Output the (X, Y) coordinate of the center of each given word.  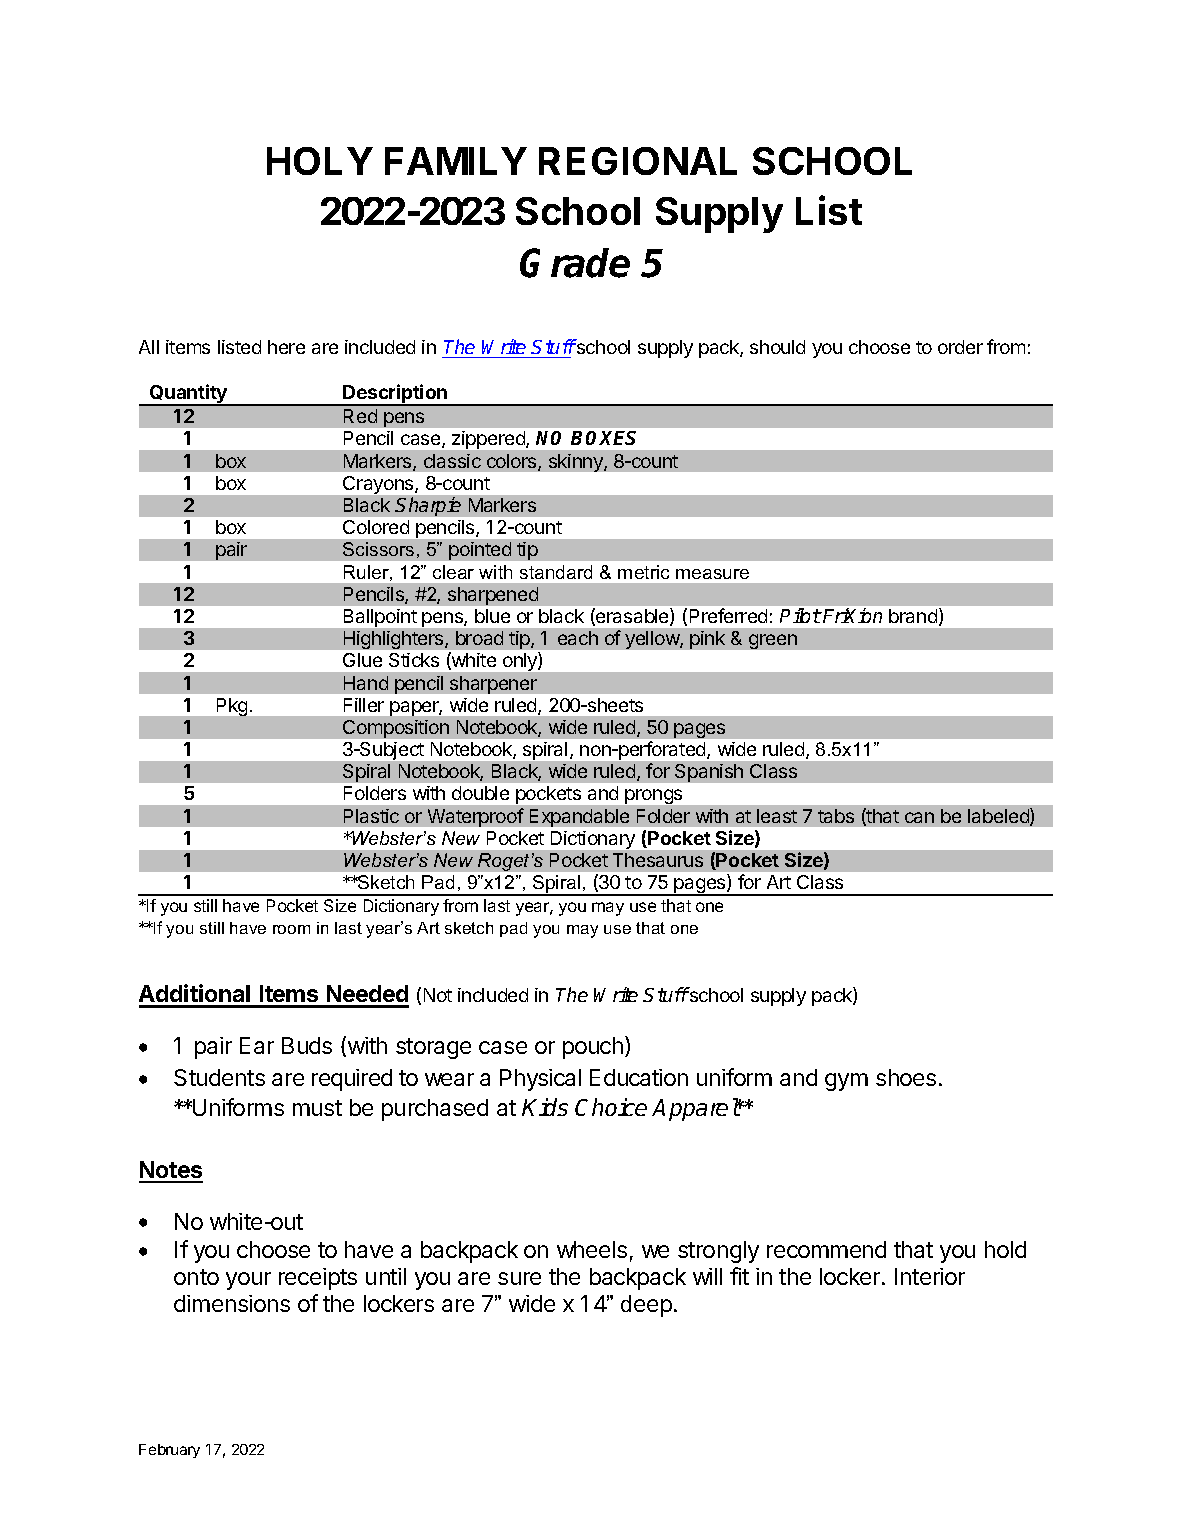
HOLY (320, 161)
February (169, 1451)
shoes (906, 1077)
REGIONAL (638, 161)
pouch (593, 1048)
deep (646, 1306)
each (578, 638)
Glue (362, 660)
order (960, 347)
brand (913, 616)
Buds (307, 1045)
